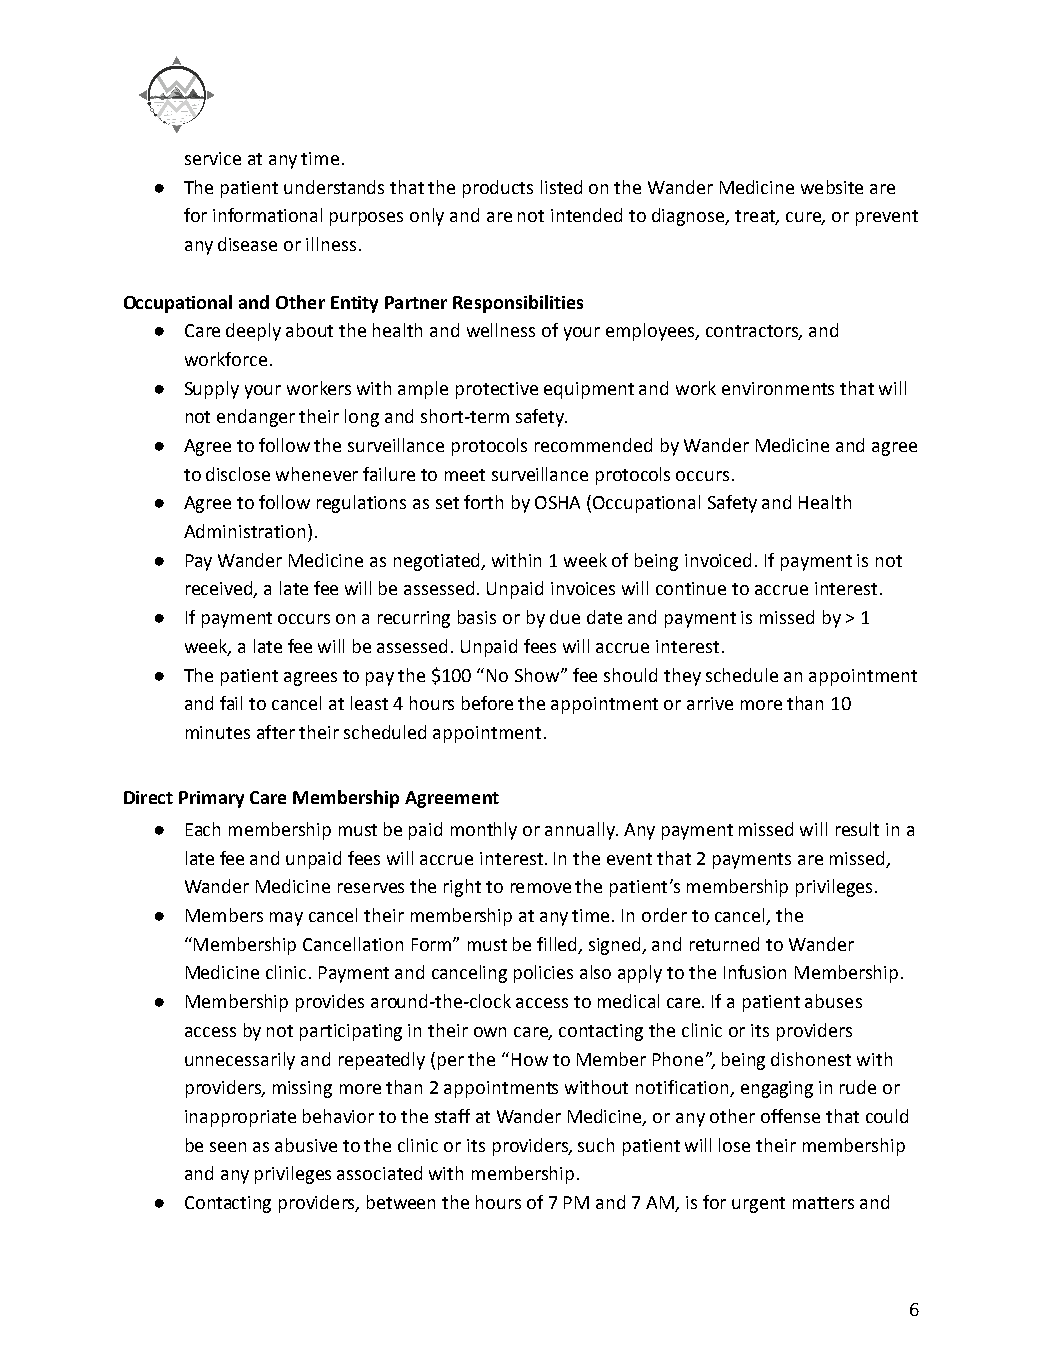  What do you see at coordinates (710, 703) in the page?
I see `arrive` at bounding box center [710, 703].
